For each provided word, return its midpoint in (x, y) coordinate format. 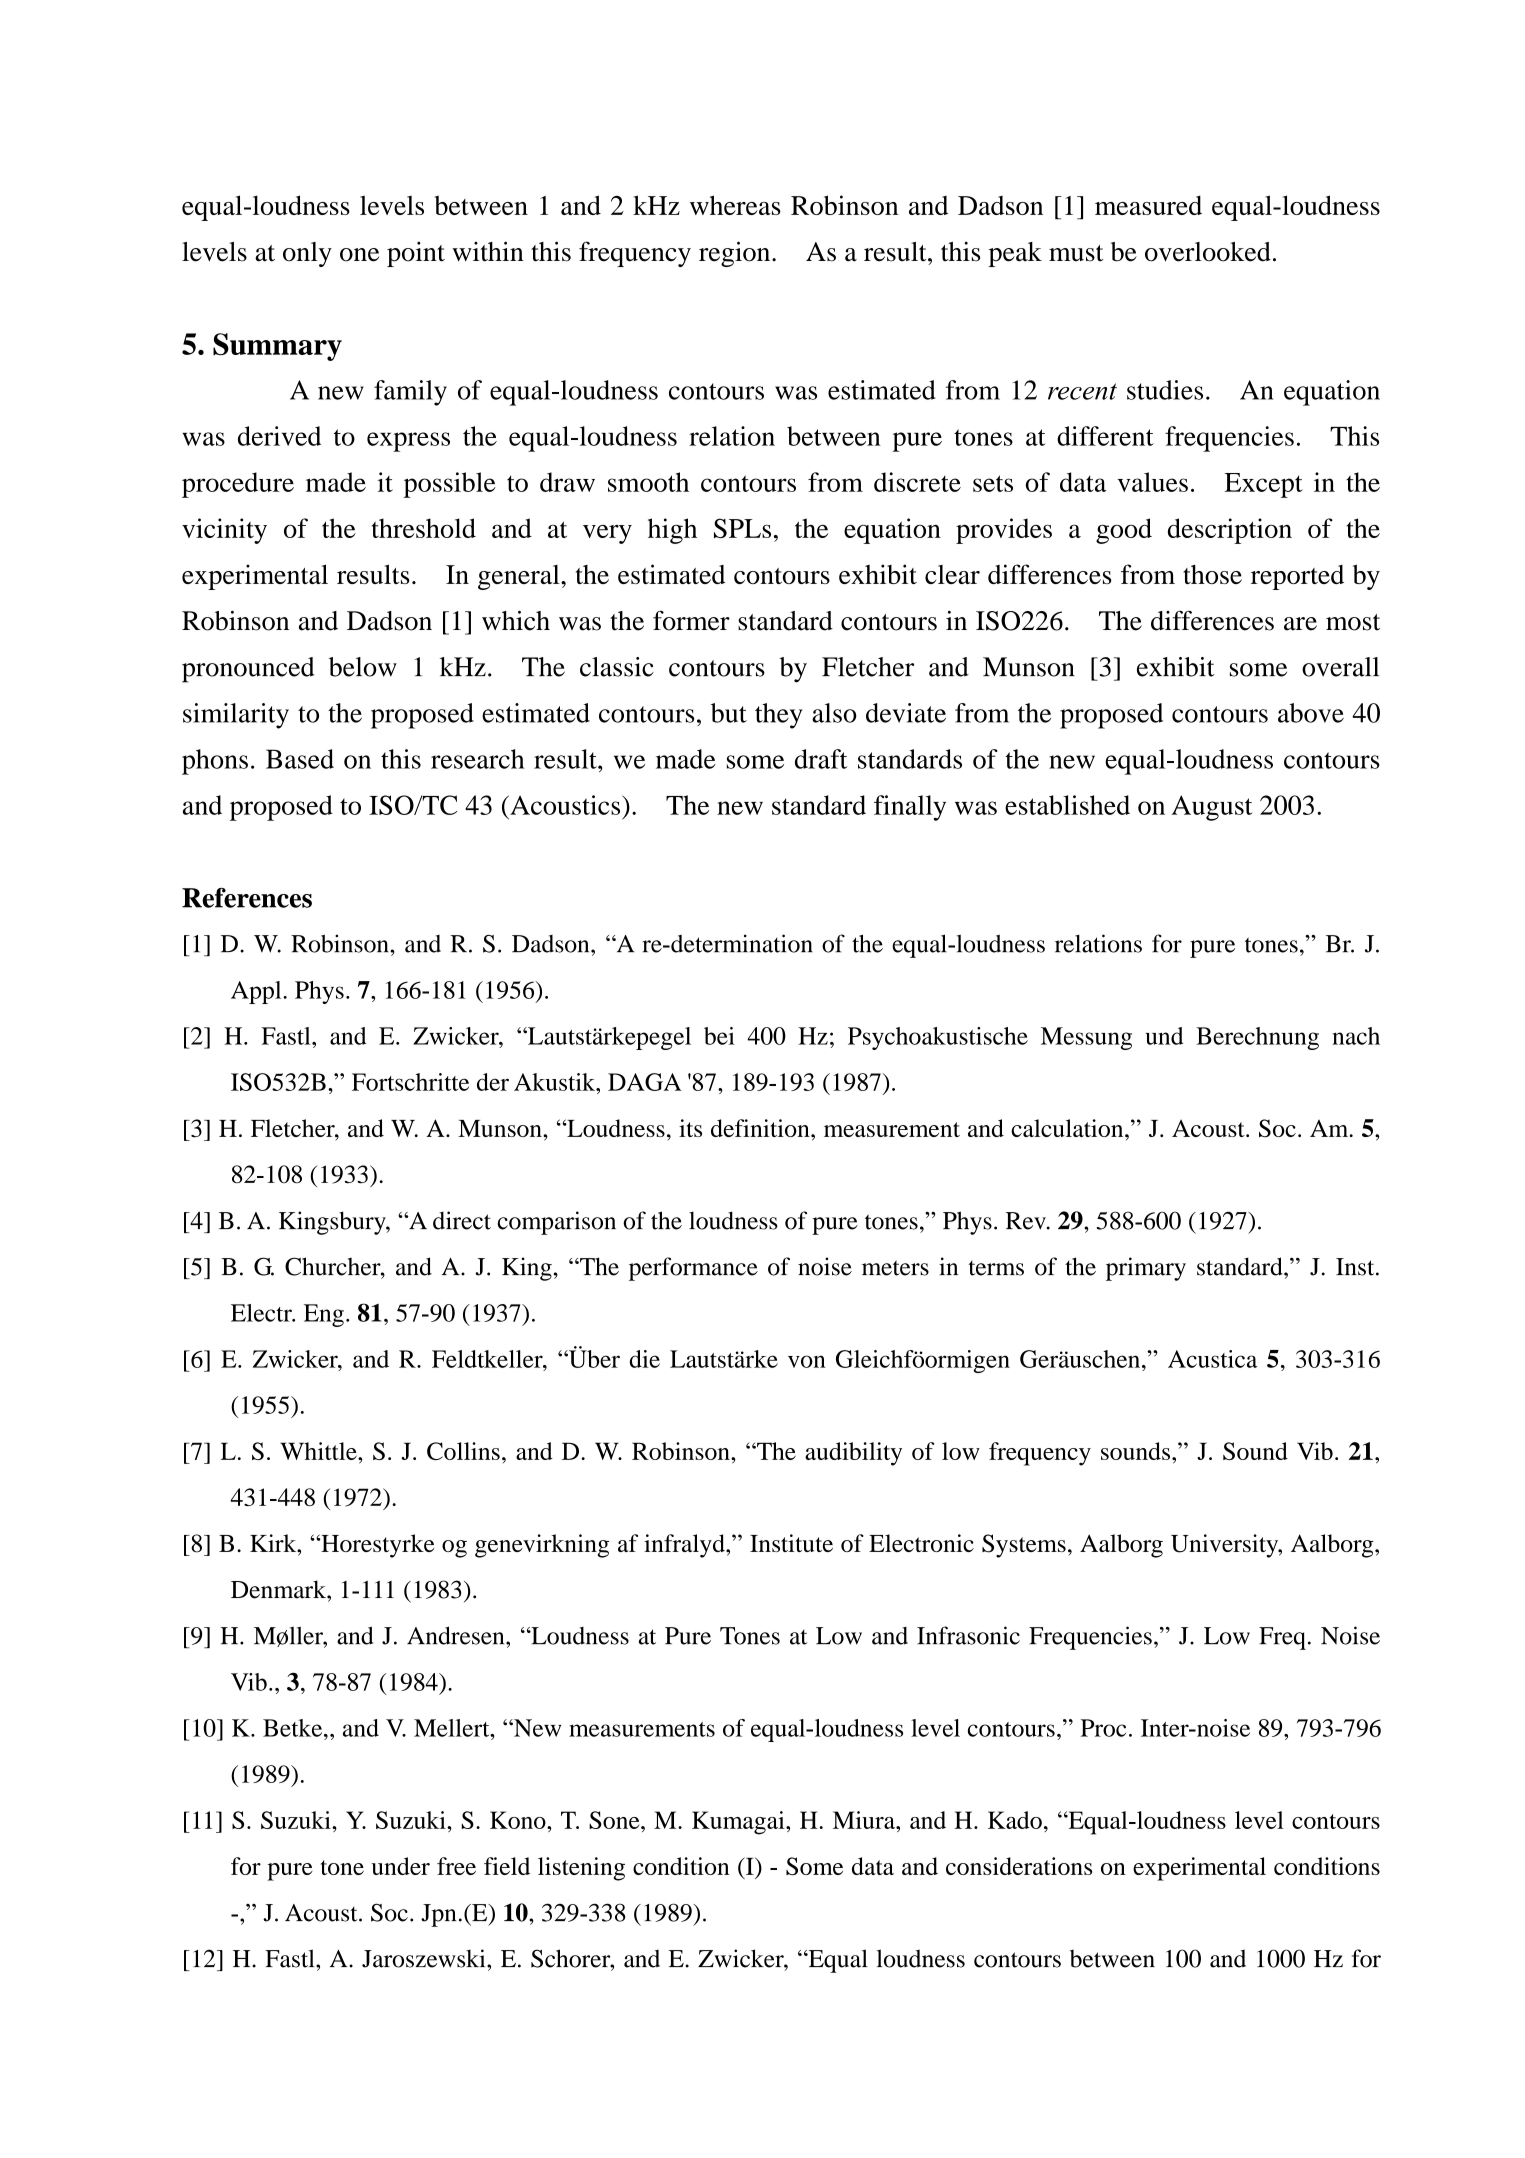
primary (1146, 1269)
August (1212, 808)
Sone (615, 1820)
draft (821, 759)
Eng (324, 1315)
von (807, 1361)
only (307, 254)
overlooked (1208, 252)
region (736, 254)
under (400, 1866)
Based (300, 759)
